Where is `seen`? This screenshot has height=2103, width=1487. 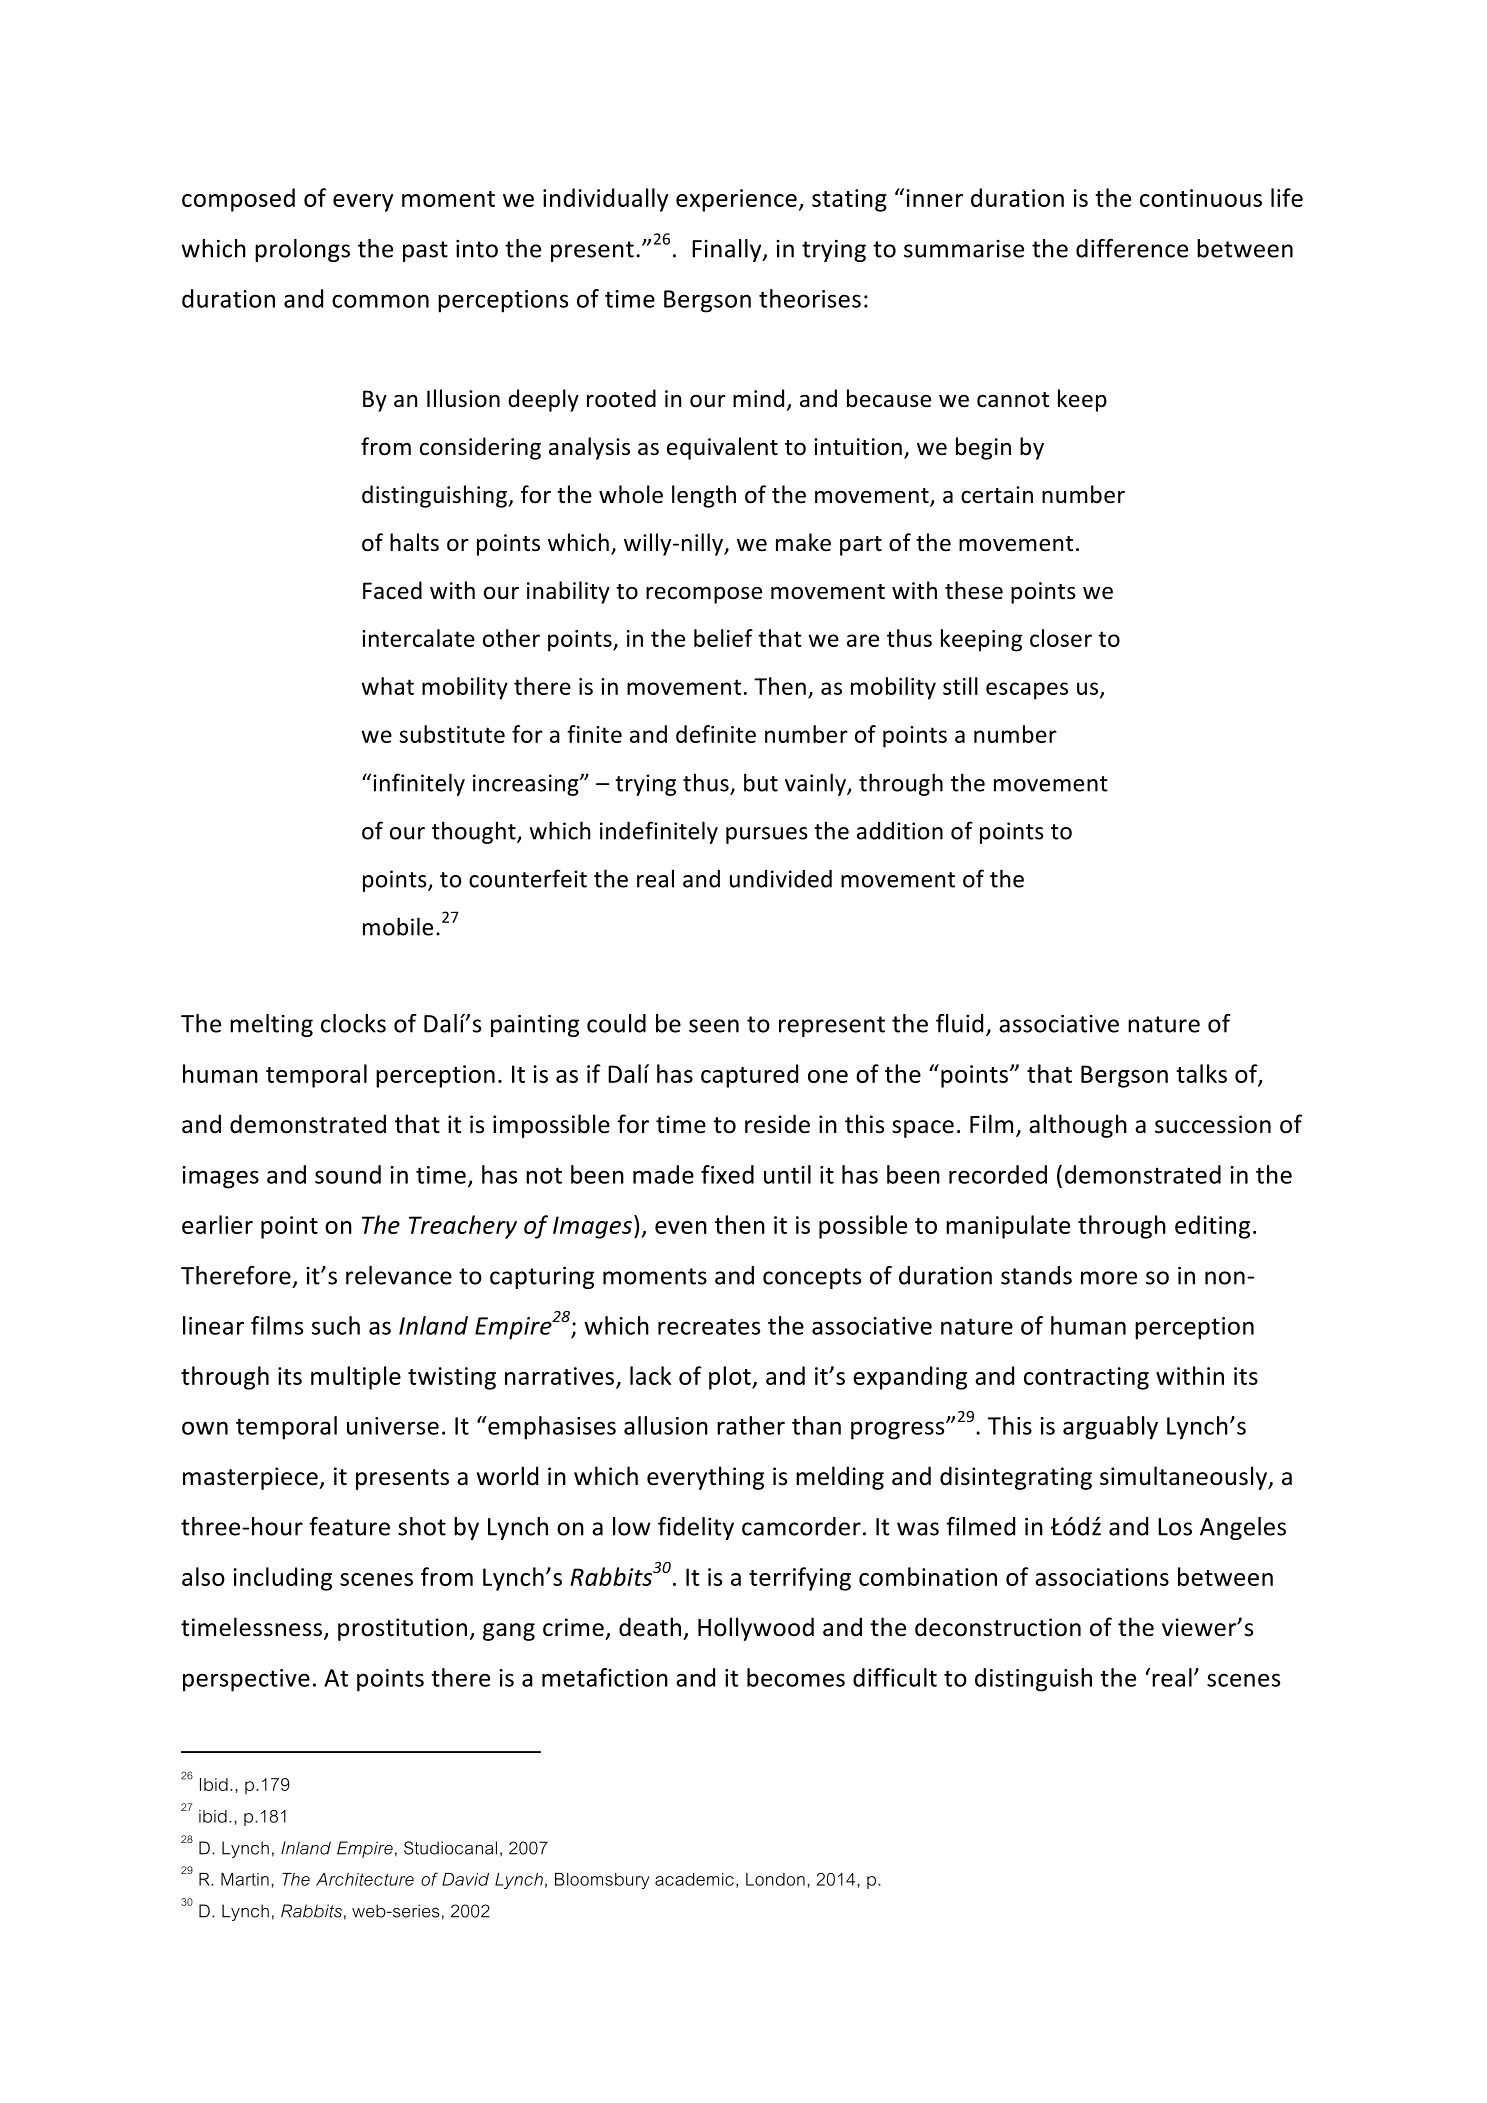 seen is located at coordinates (714, 1026).
